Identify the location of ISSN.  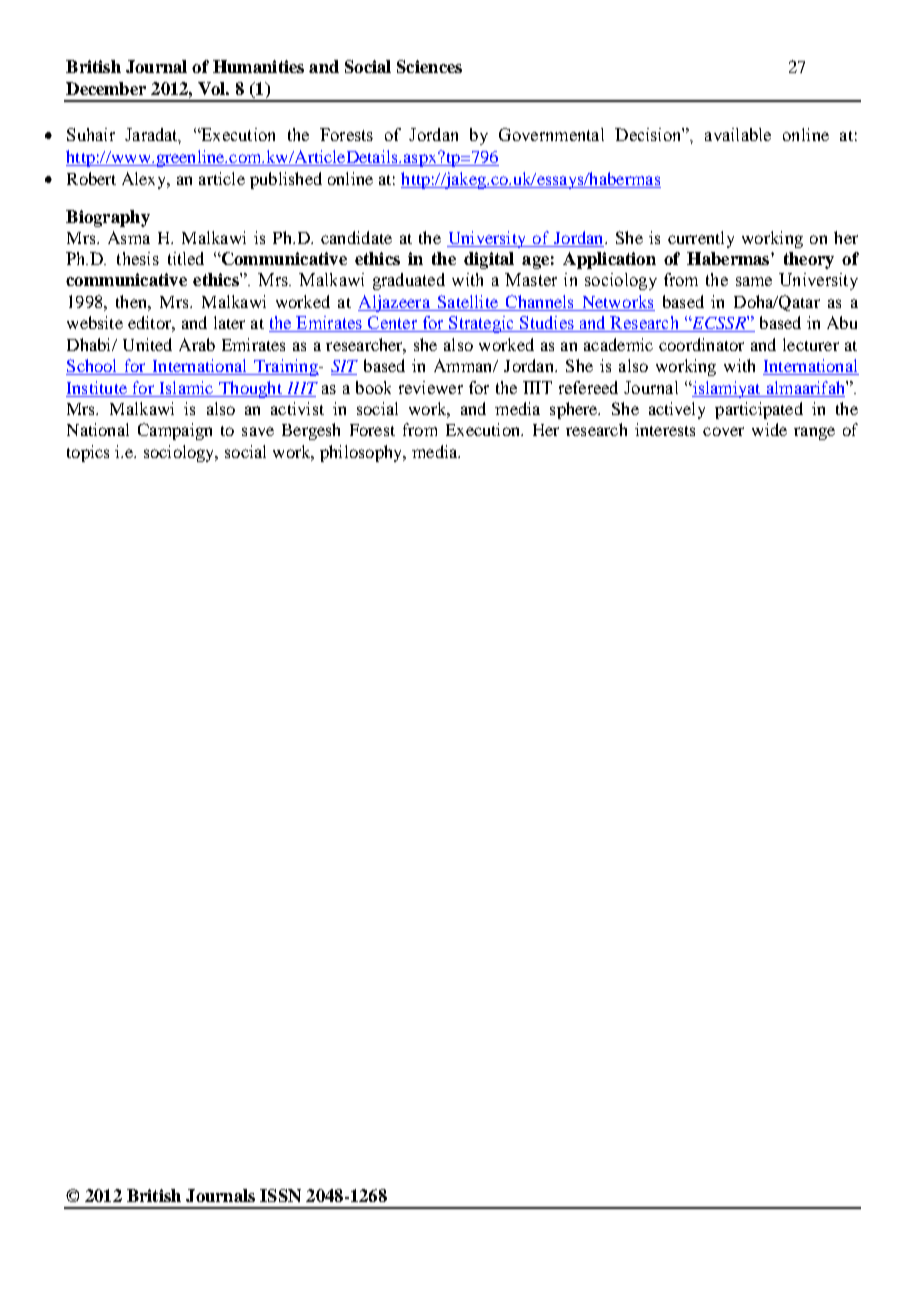
(280, 1195).
